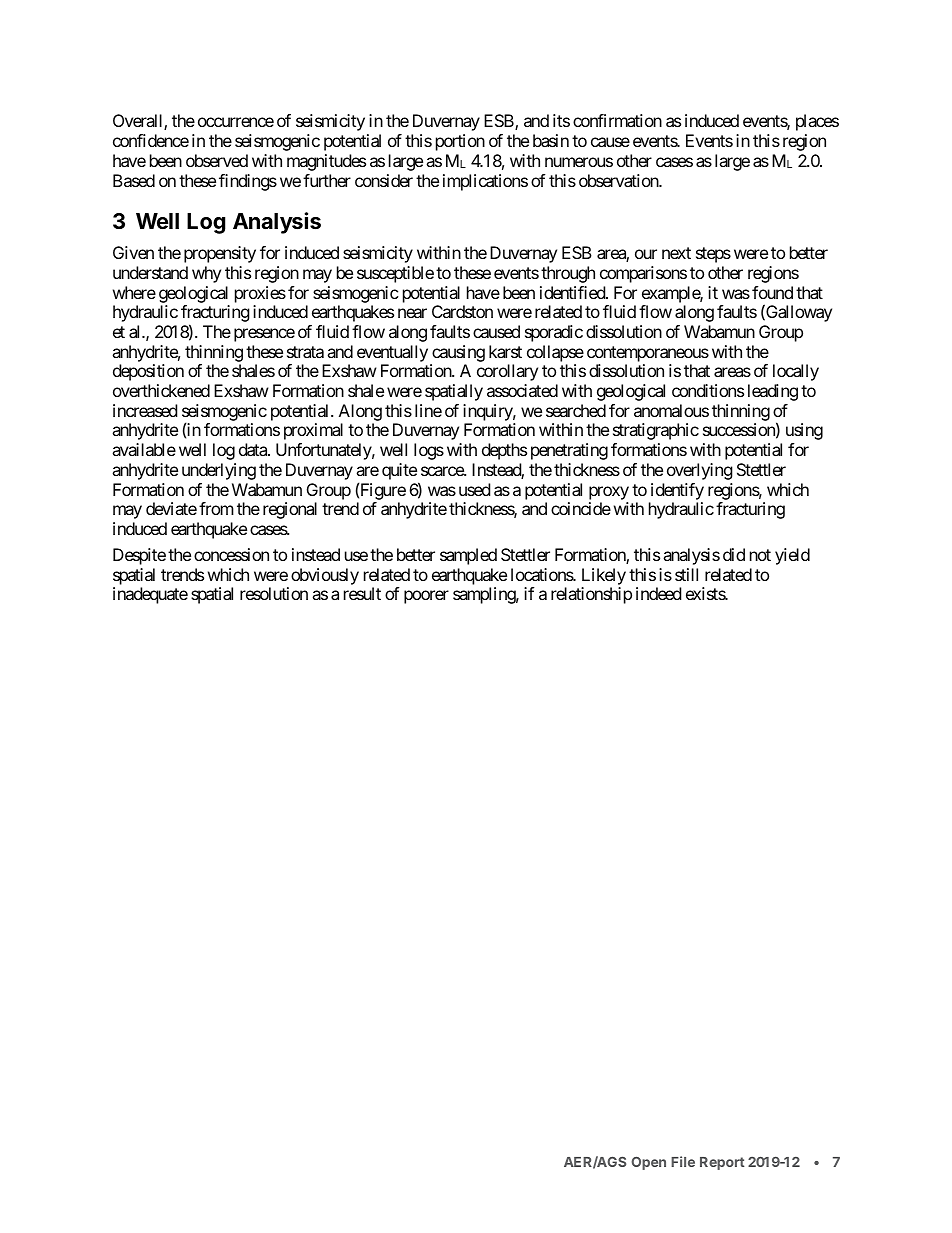  Describe the element at coordinates (150, 595) in the document. I see `inadequate` at that location.
